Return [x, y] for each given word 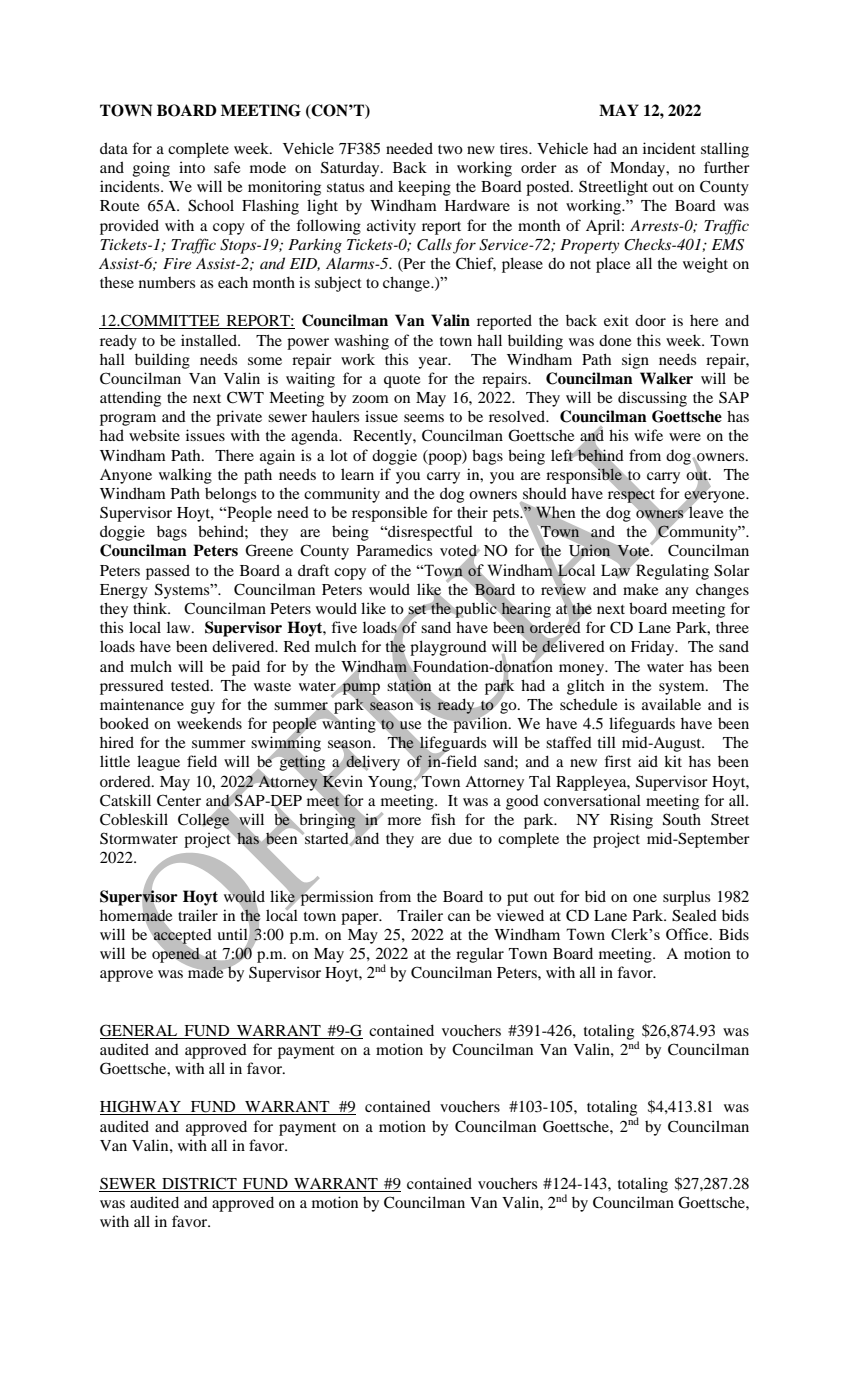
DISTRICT [199, 1184]
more [404, 821]
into [192, 167]
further [727, 167]
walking [185, 476]
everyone [715, 497]
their [472, 512]
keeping [424, 188]
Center [179, 800]
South [682, 819]
